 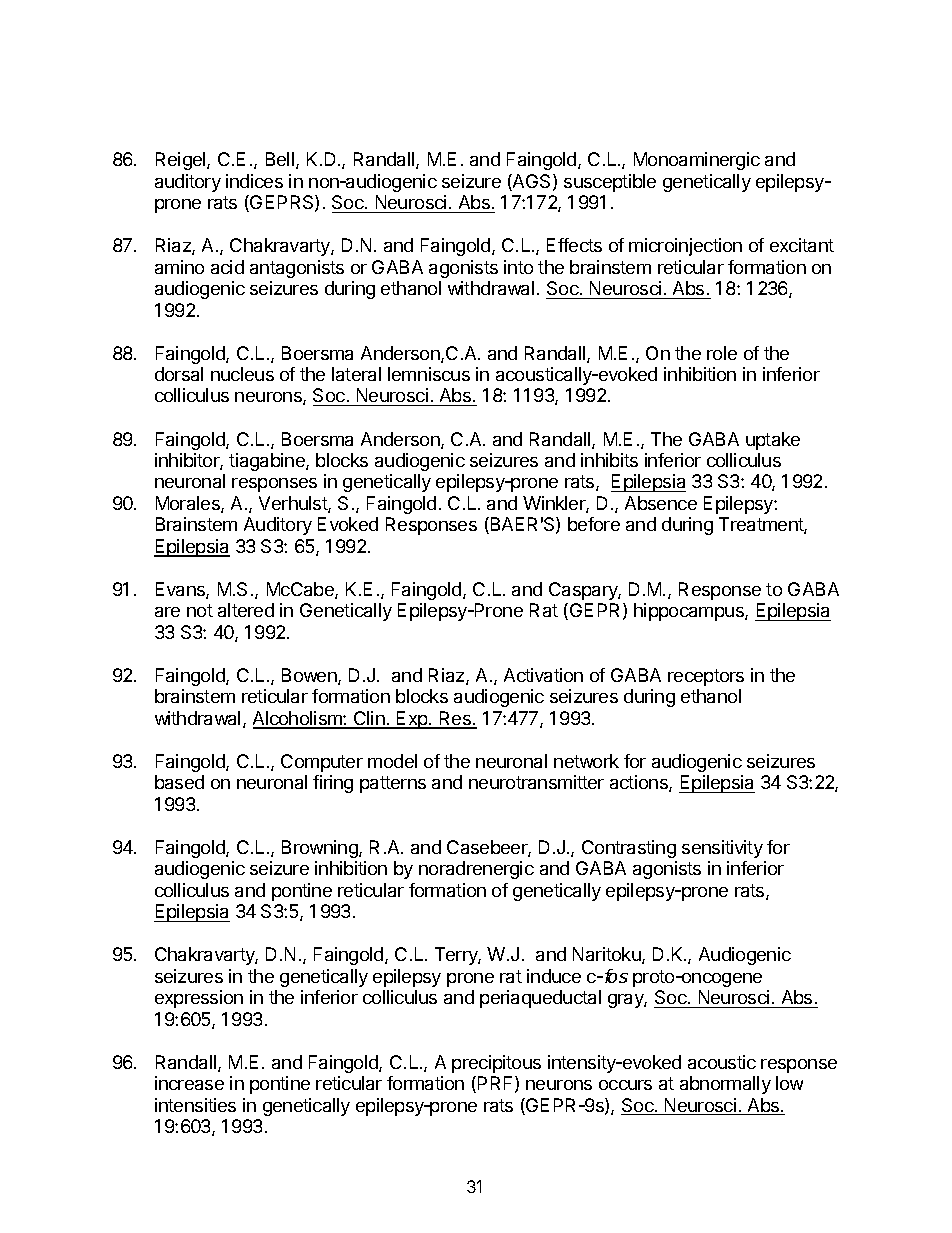 What do you see at coordinates (476, 870) in the document?
I see `noradrenergic` at bounding box center [476, 870].
